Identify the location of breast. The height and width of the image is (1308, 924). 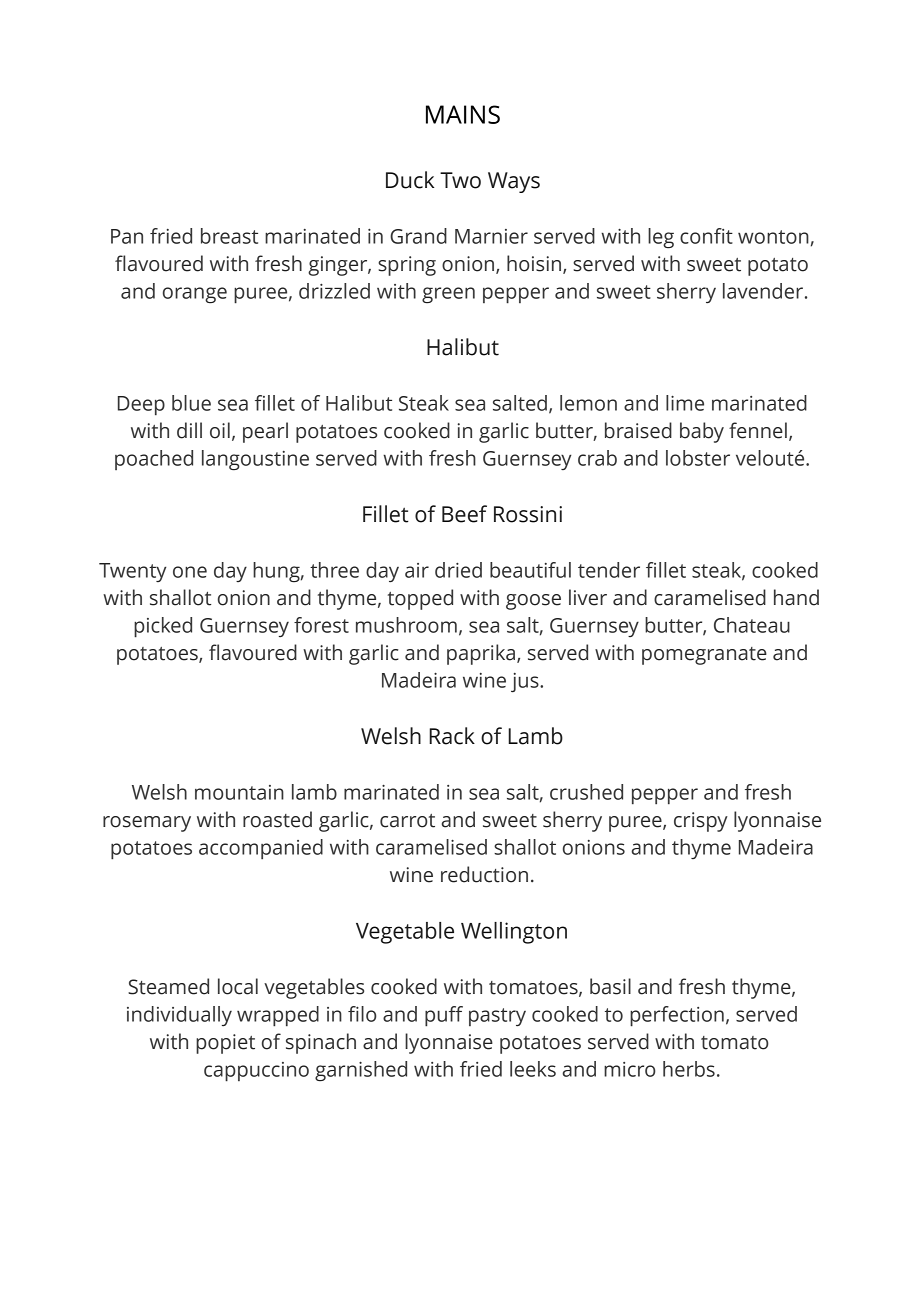
(229, 236).
